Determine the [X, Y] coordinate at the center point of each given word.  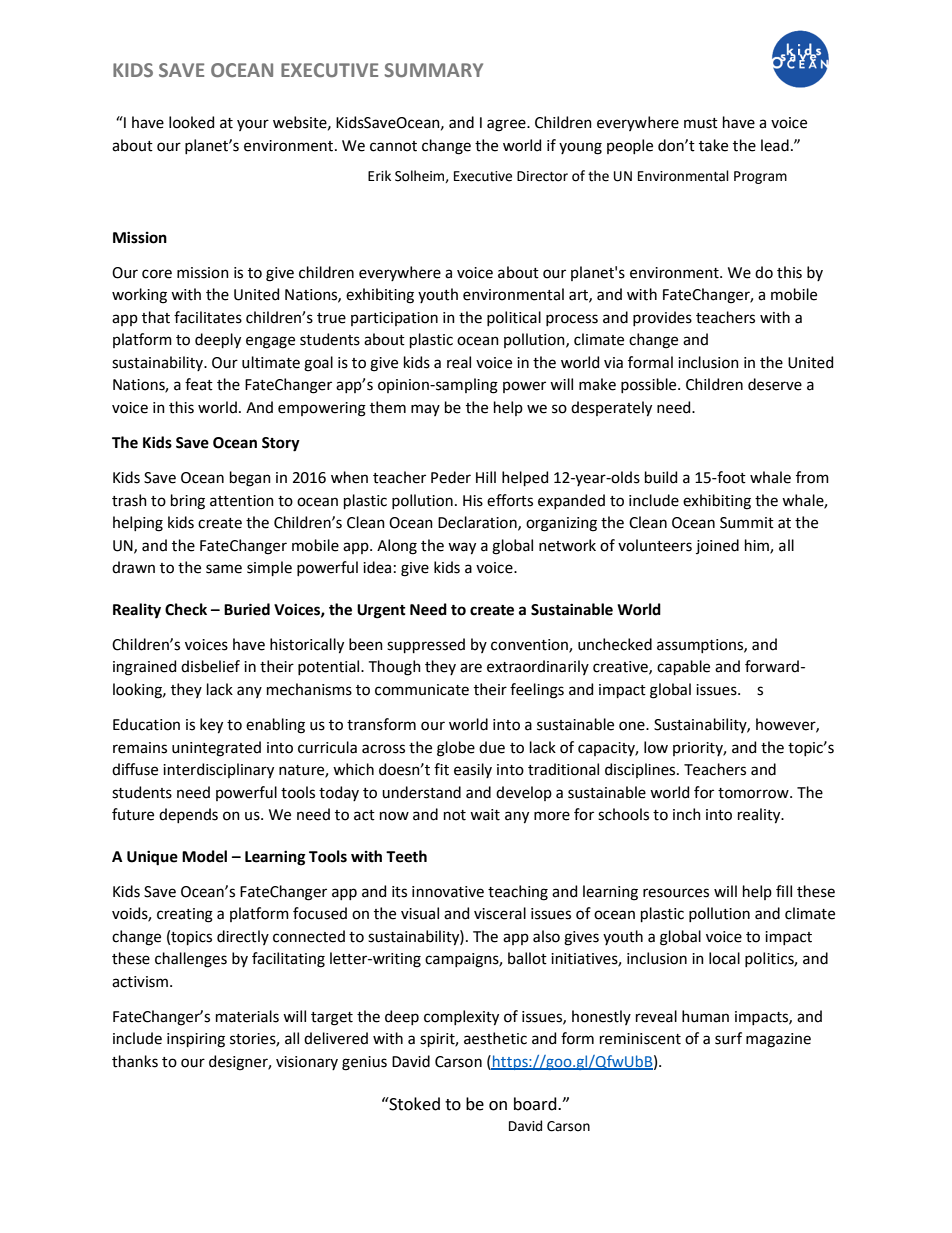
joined [717, 546]
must [701, 123]
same [224, 569]
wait [485, 815]
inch [687, 814]
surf [728, 1038]
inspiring [196, 1040]
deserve [775, 384]
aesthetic [495, 1038]
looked [191, 122]
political [514, 318]
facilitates [208, 317]
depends [188, 815]
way [462, 548]
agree [507, 125]
